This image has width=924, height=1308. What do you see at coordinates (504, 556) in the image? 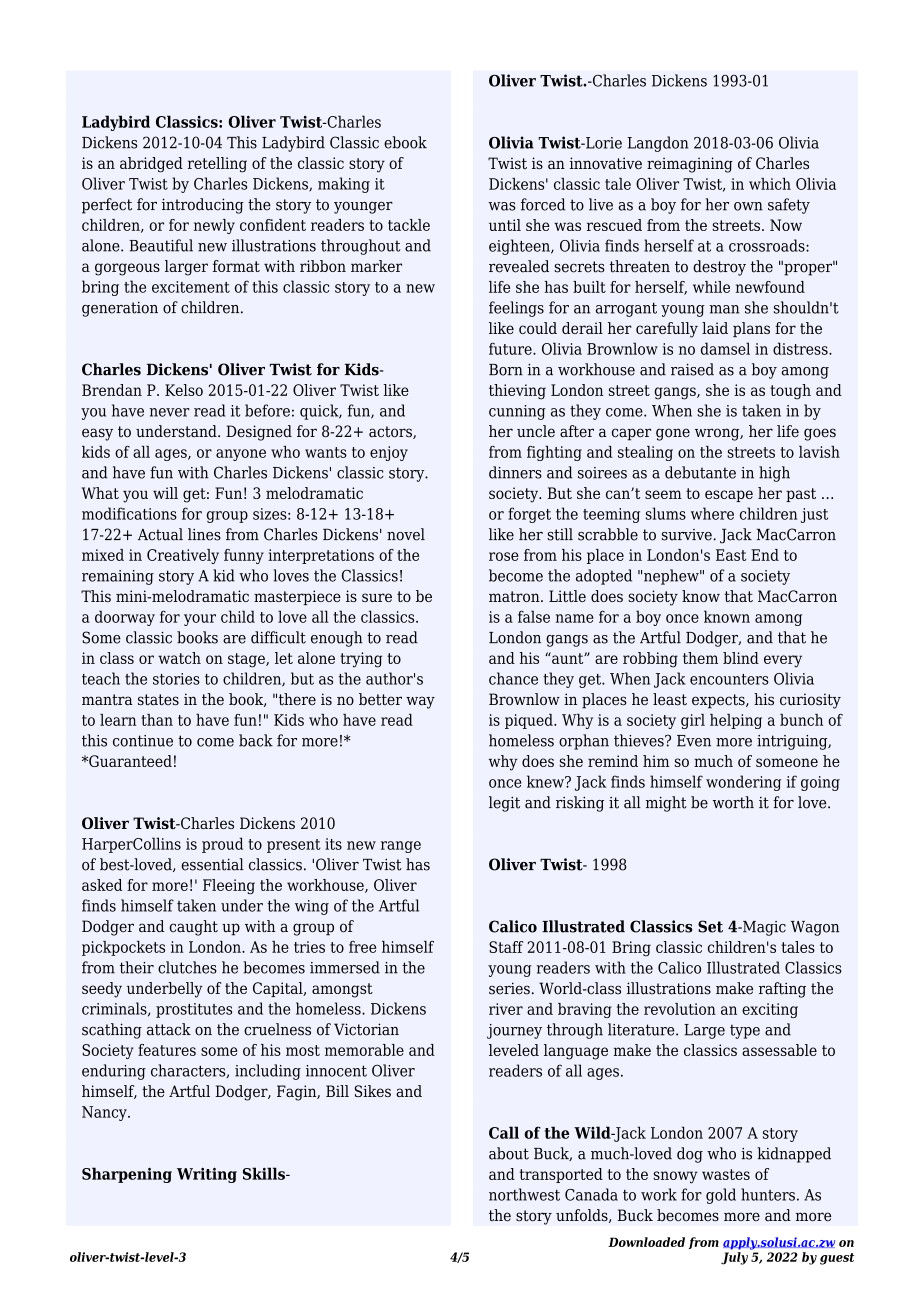
I see `rose` at bounding box center [504, 556].
